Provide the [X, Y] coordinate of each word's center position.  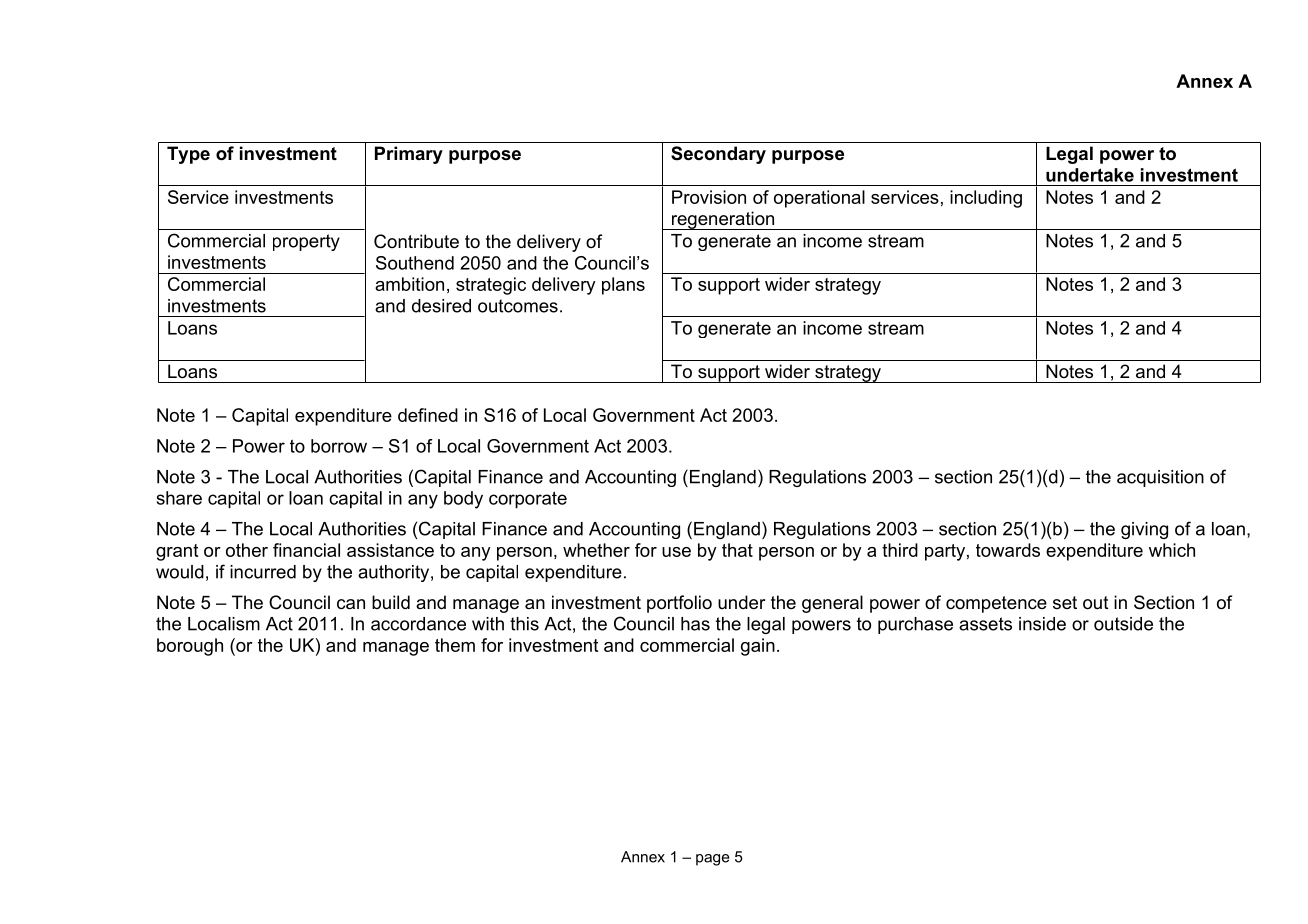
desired [441, 306]
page [713, 860]
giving [1144, 530]
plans [623, 286]
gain [758, 647]
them [455, 645]
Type [188, 155]
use [676, 552]
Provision [709, 197]
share [179, 498]
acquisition [1160, 478]
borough [190, 647]
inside [1042, 624]
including [986, 199]
